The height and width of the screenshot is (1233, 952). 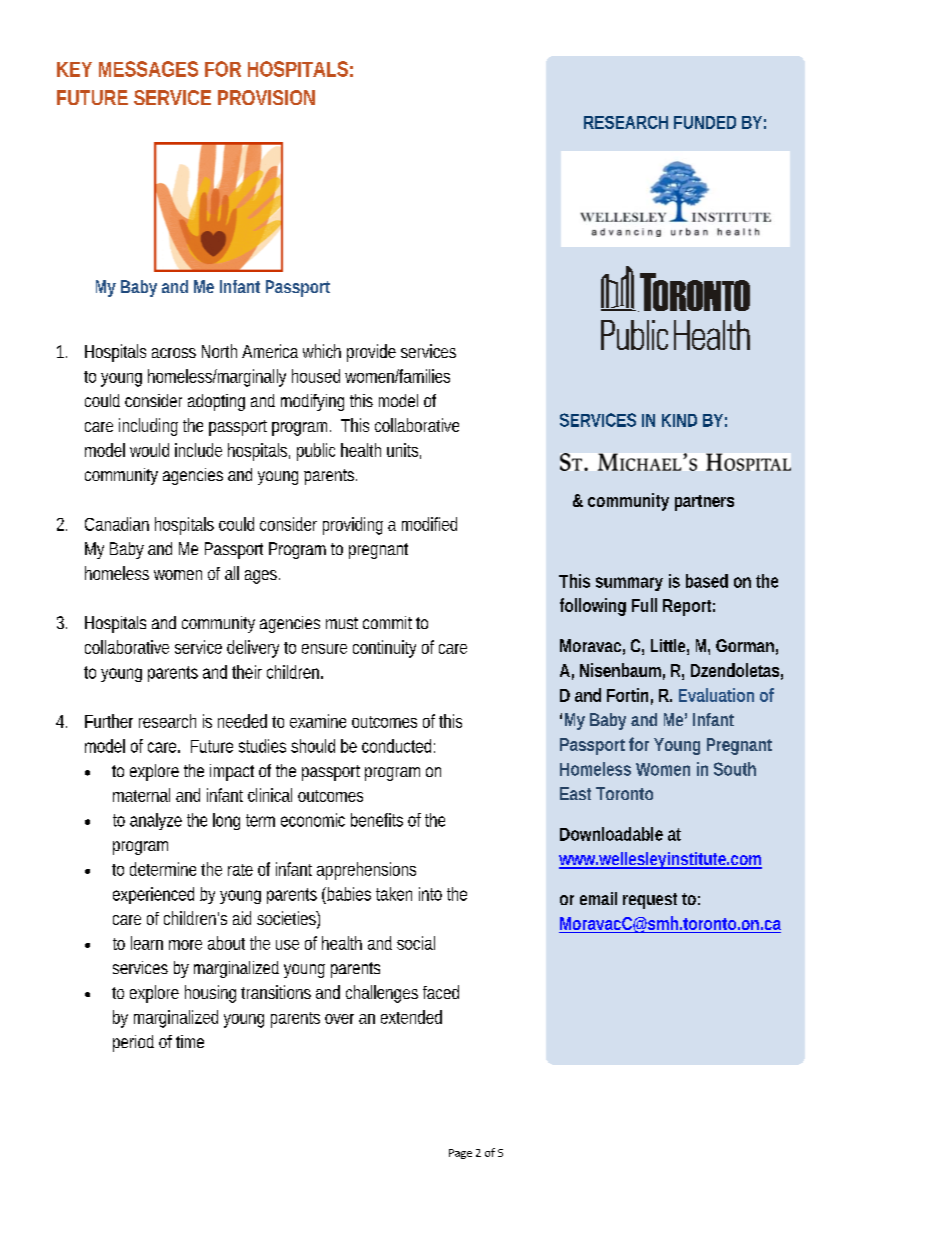 What do you see at coordinates (705, 122) in the screenshot?
I see `FUNDED` at bounding box center [705, 122].
